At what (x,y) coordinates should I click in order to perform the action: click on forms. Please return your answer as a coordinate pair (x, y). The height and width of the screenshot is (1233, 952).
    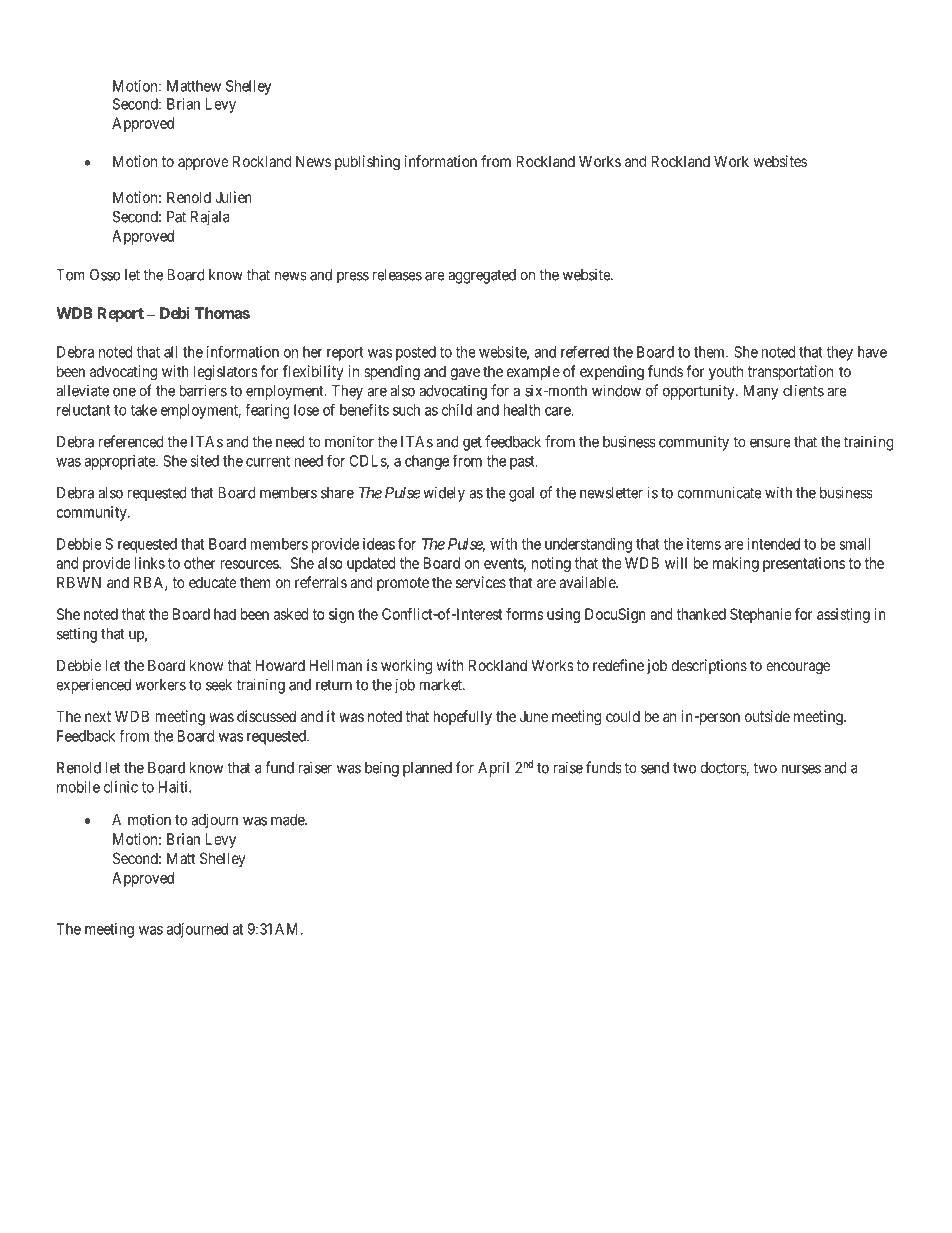
    Looking at the image, I should click on (525, 614).
